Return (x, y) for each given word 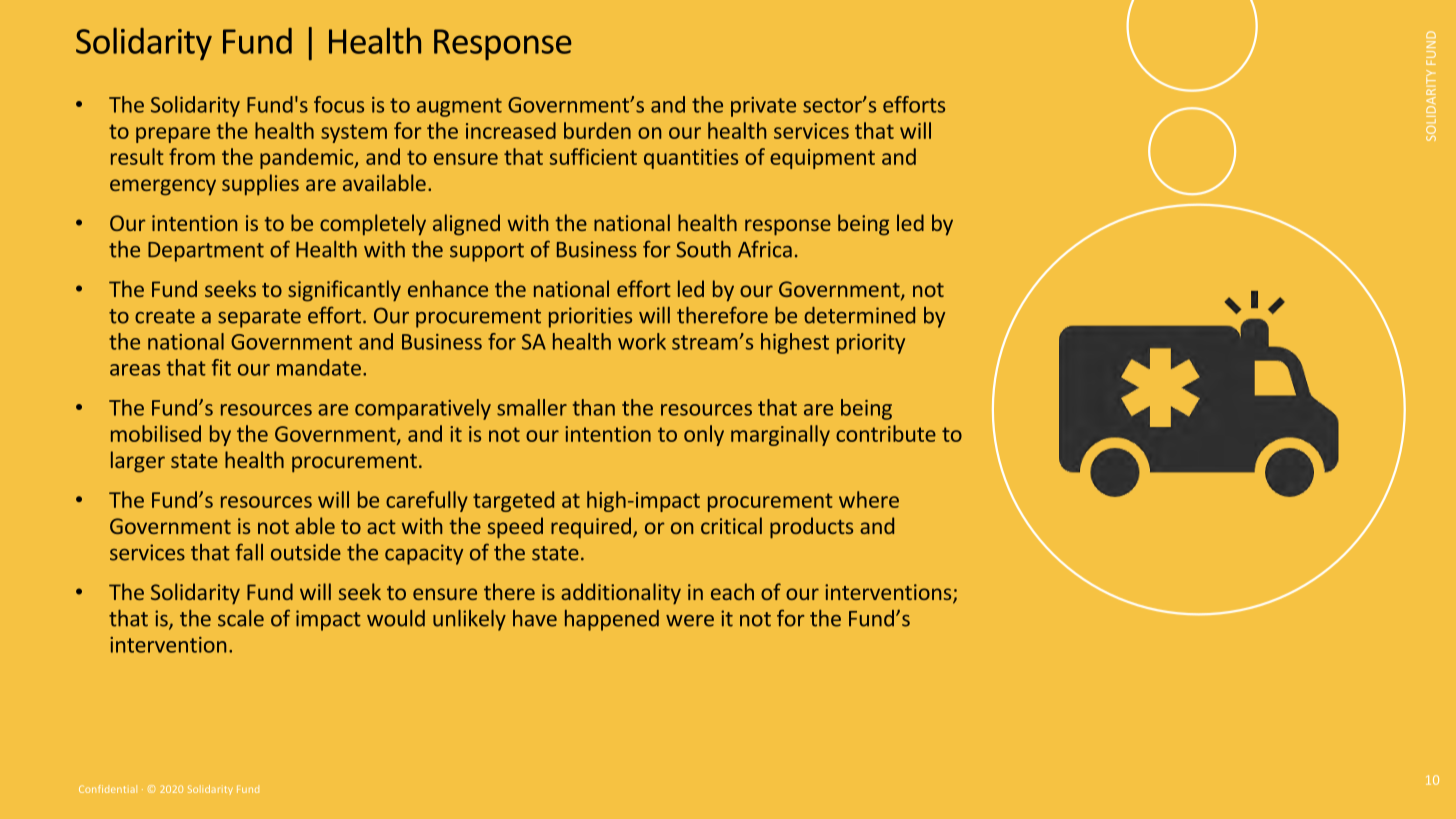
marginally (780, 435)
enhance (448, 288)
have (535, 618)
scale (241, 618)
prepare (173, 135)
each (732, 591)
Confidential (108, 789)
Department (206, 252)
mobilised (156, 433)
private (763, 107)
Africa (765, 249)
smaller (532, 407)
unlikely (469, 620)
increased (511, 130)
